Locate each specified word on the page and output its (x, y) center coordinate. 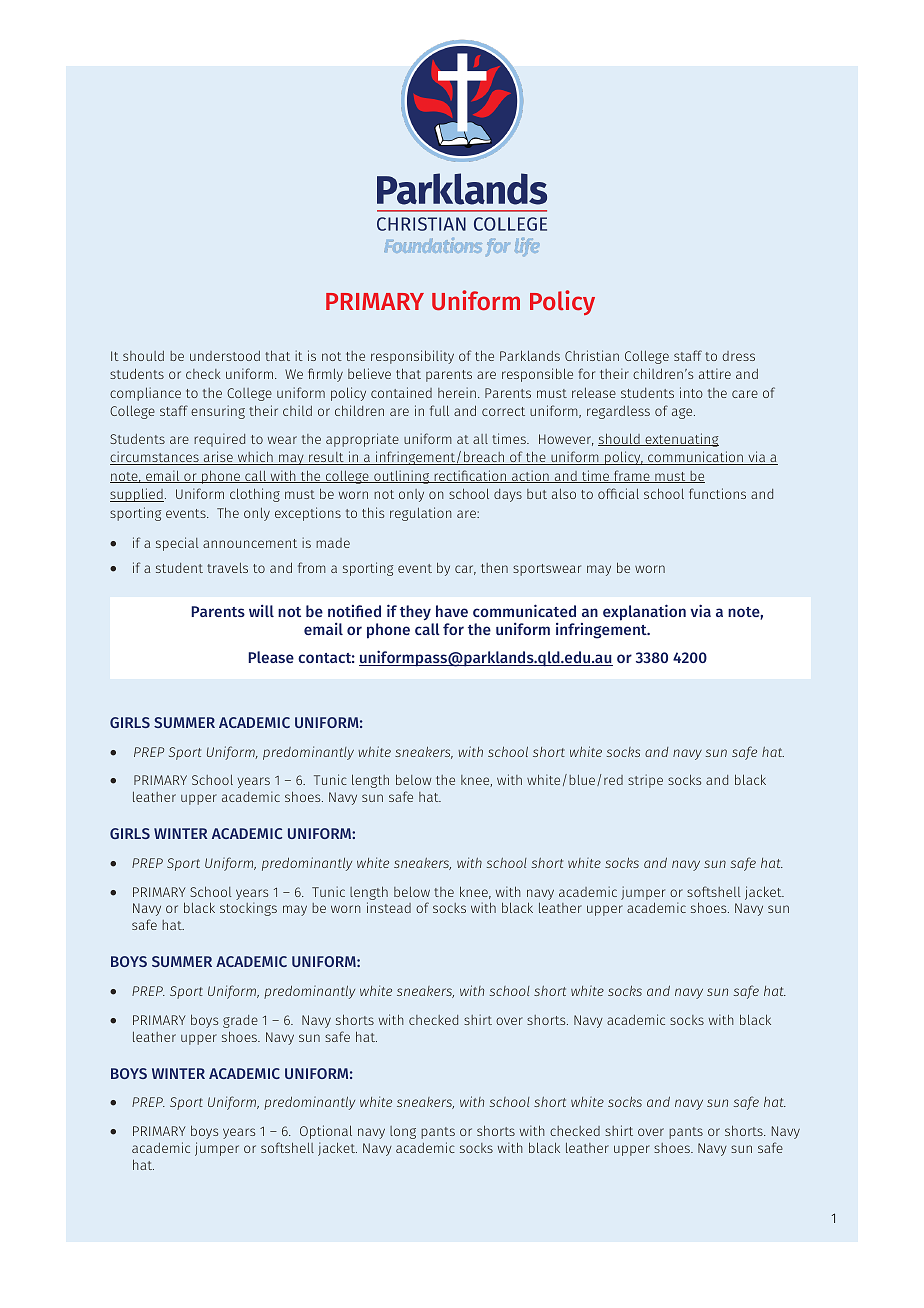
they (415, 613)
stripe (645, 781)
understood (225, 356)
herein (457, 392)
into (691, 392)
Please (271, 657)
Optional (326, 1132)
